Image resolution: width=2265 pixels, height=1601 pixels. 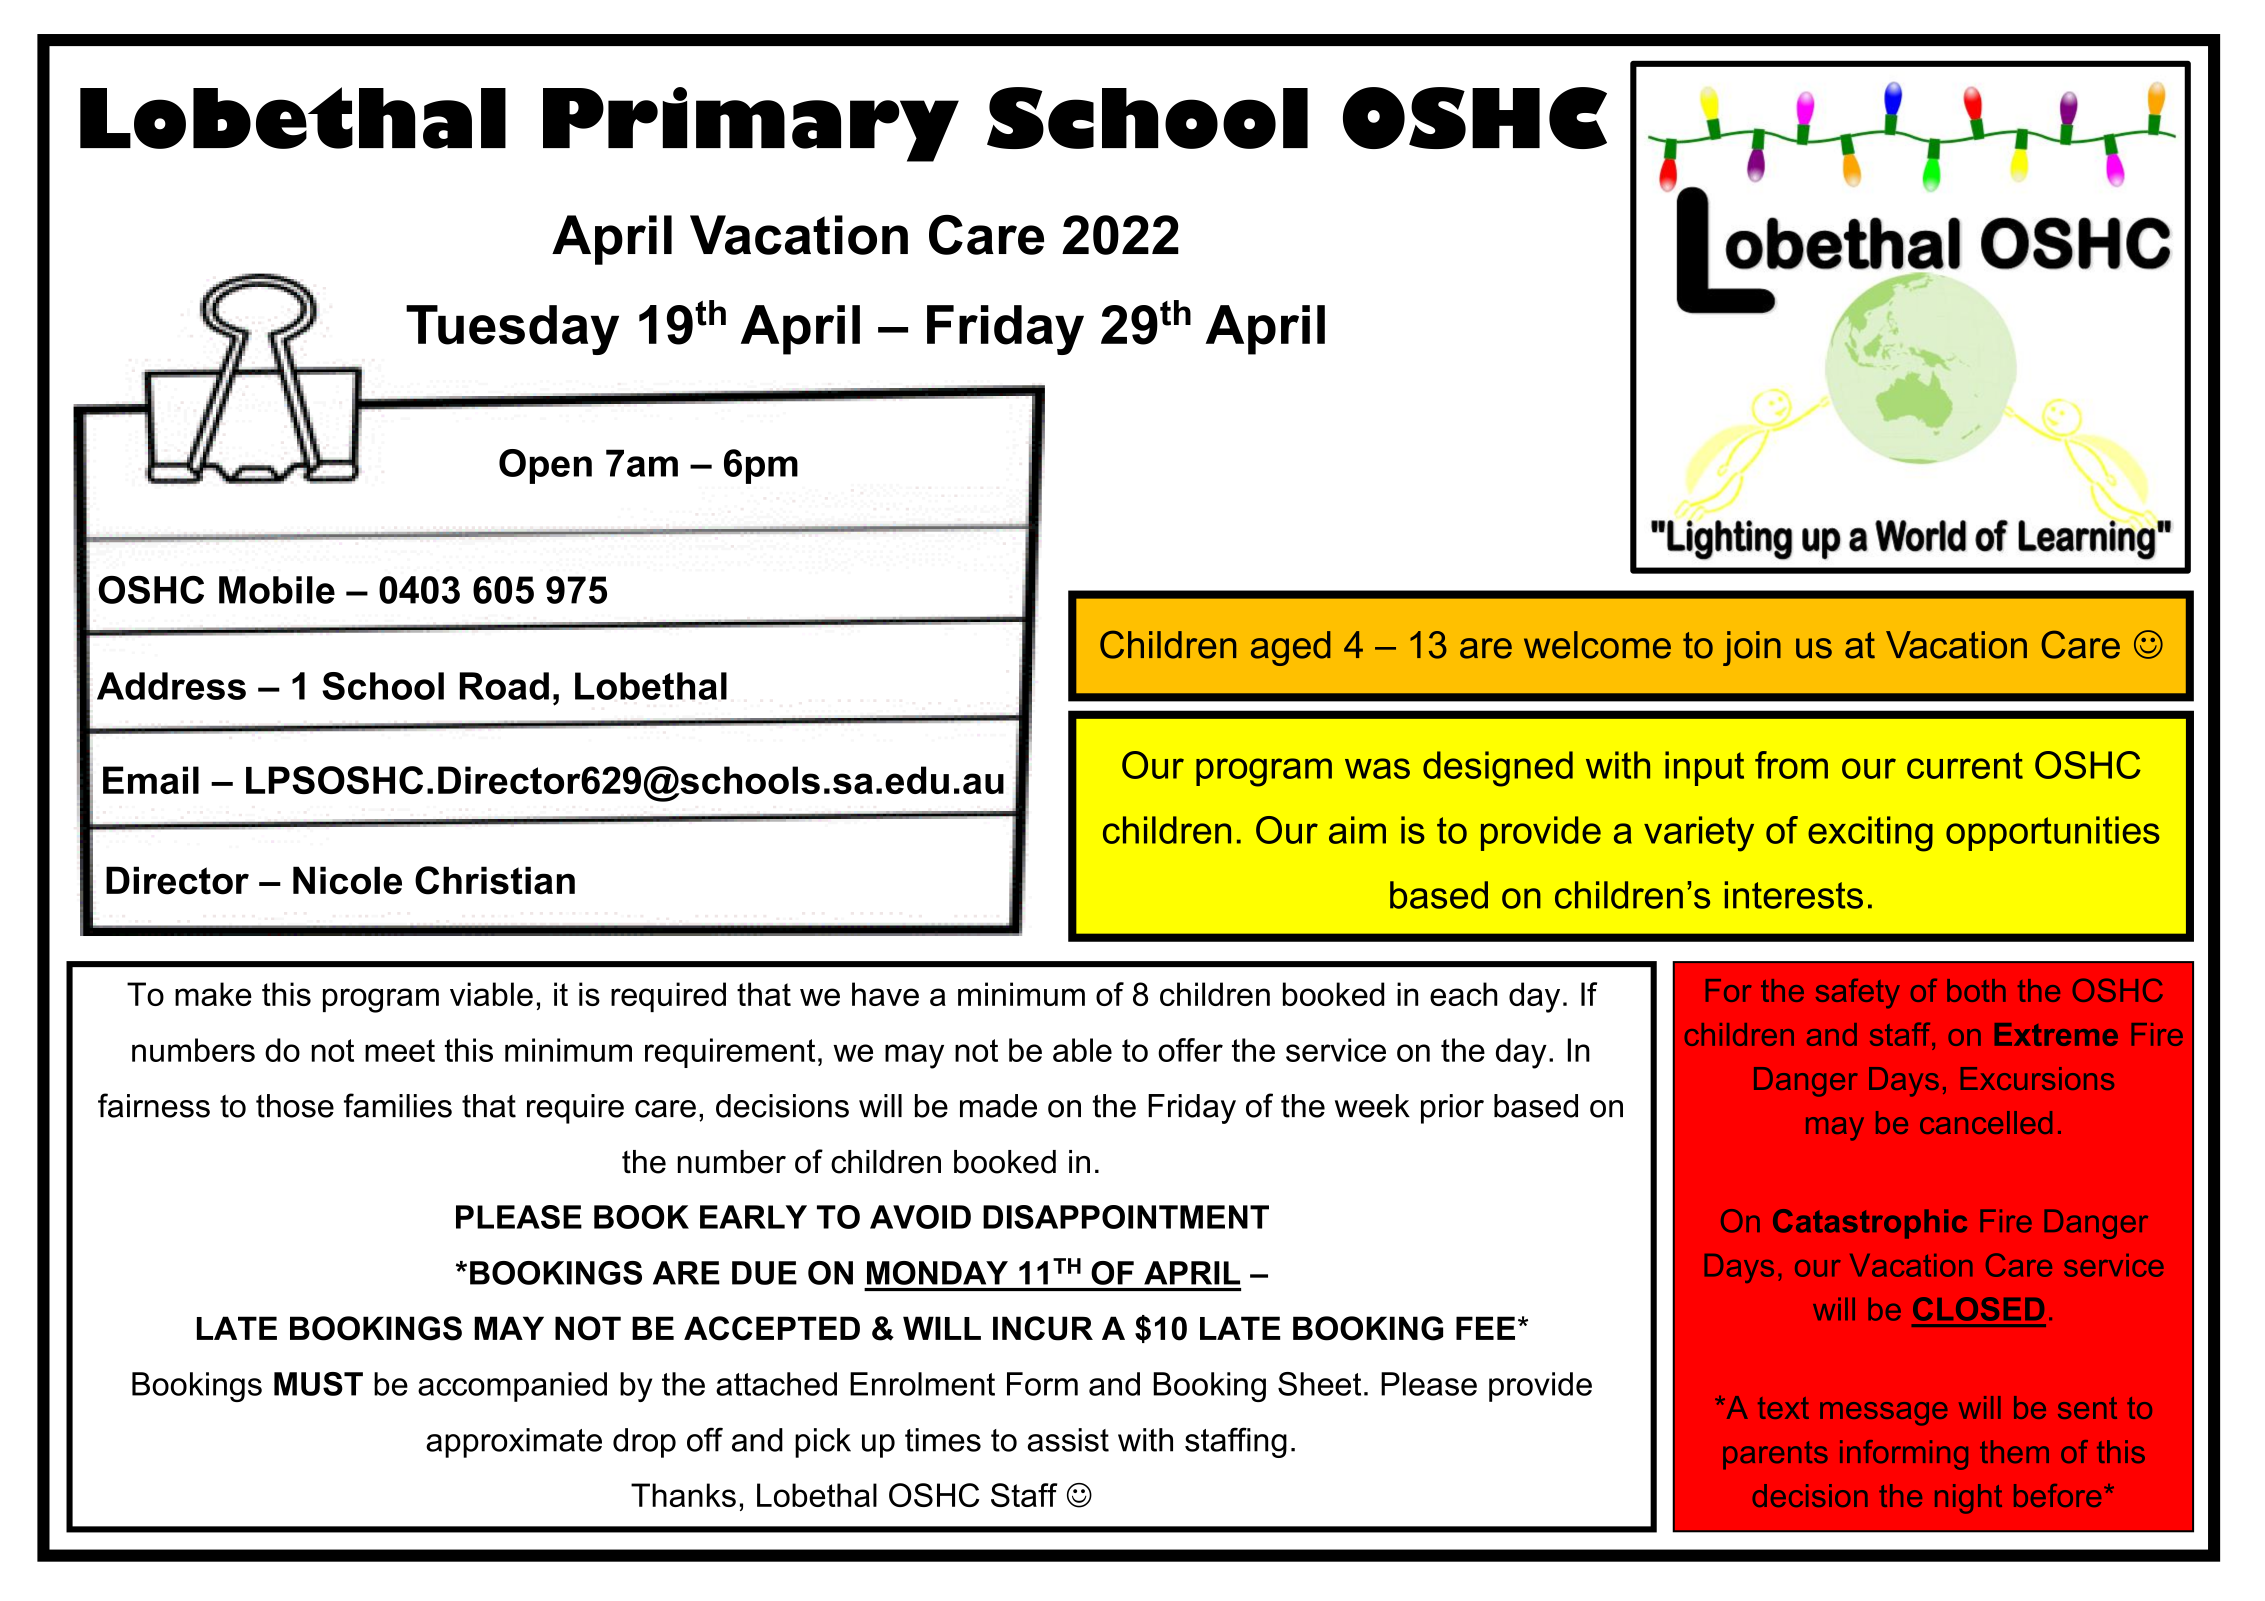 I want to click on Tuesday, so click(x=512, y=330).
